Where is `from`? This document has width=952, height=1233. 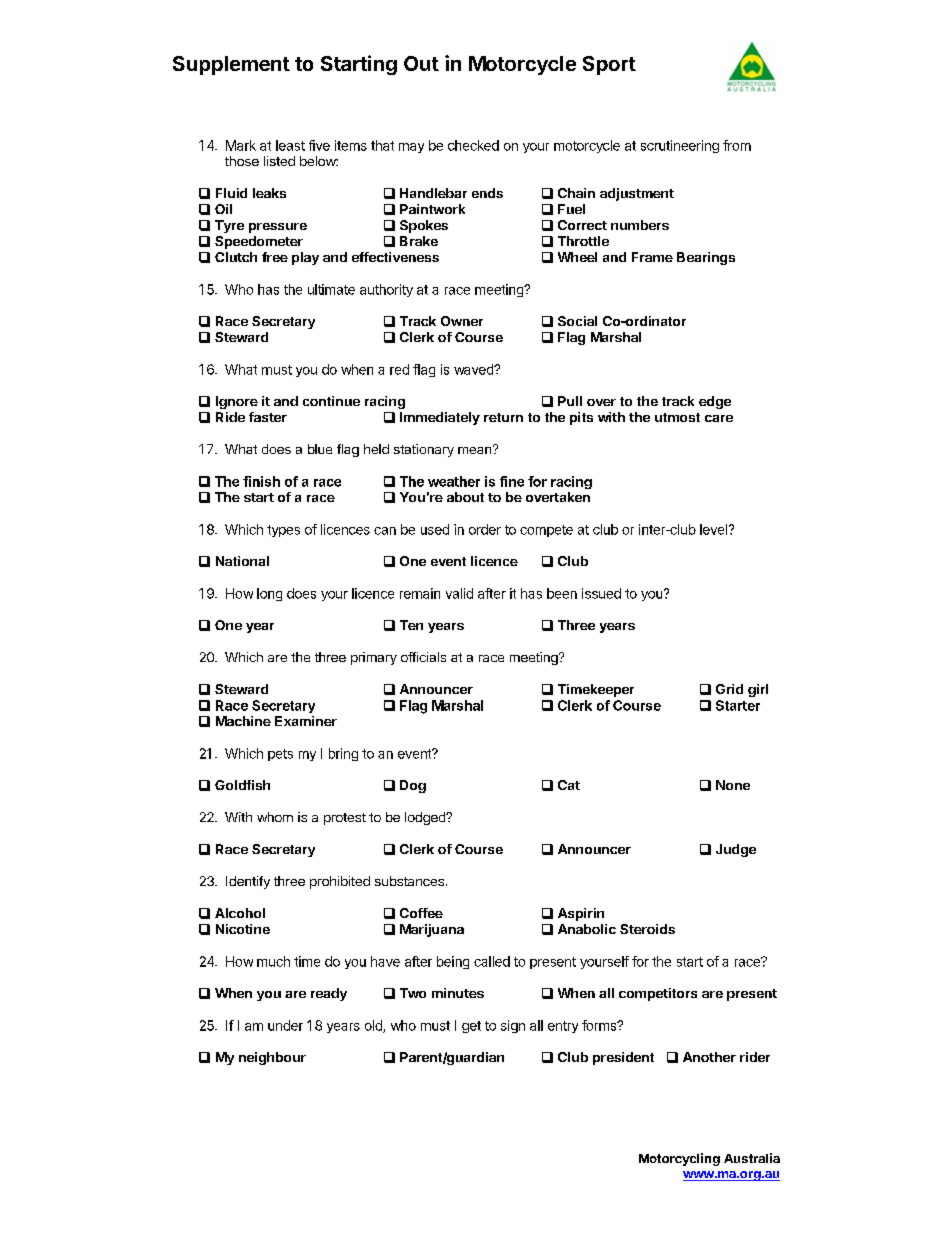
from is located at coordinates (737, 145).
